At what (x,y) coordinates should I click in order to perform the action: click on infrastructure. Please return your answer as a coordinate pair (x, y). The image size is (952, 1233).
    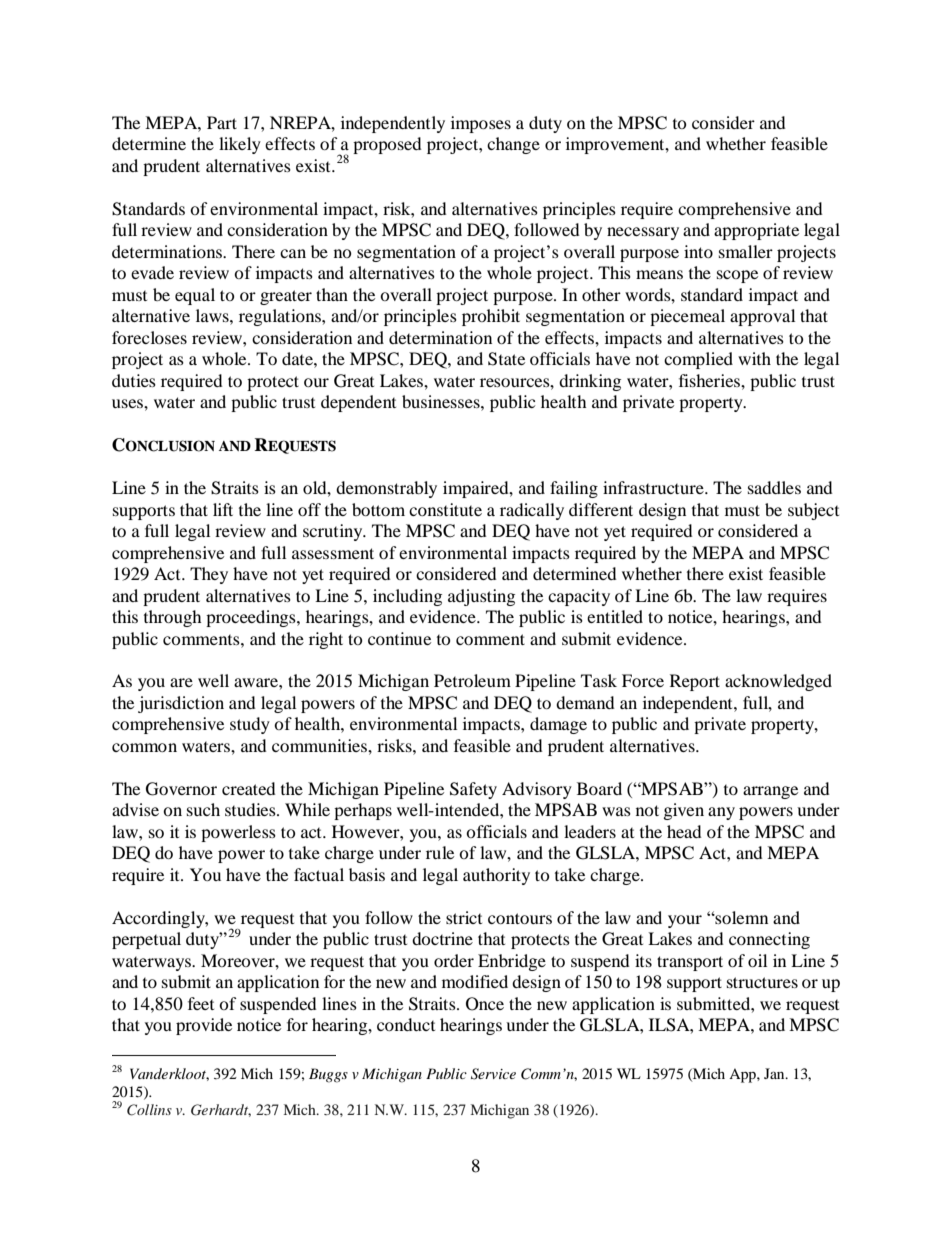
    Looking at the image, I should click on (654, 487).
